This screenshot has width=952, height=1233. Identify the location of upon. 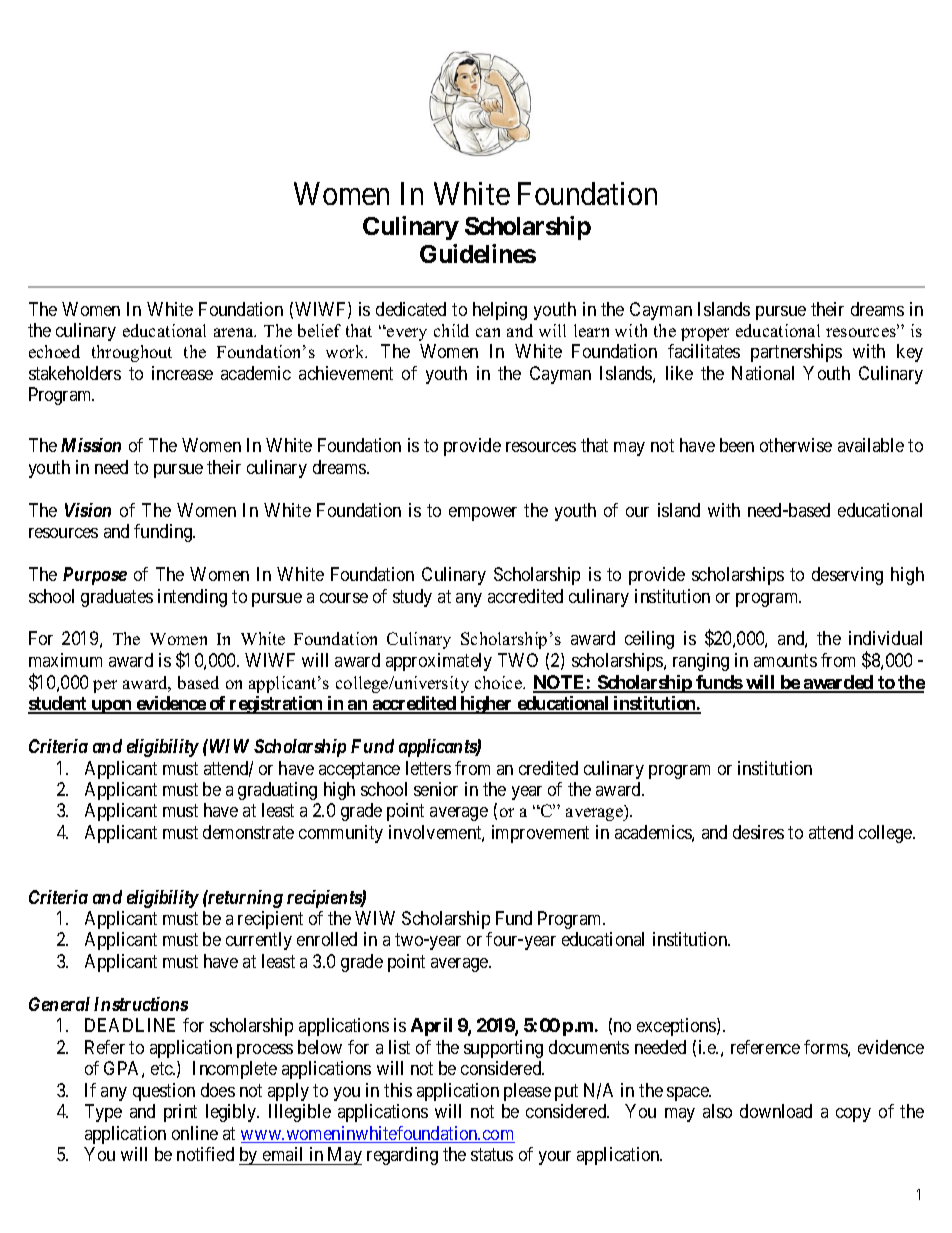
(112, 707).
